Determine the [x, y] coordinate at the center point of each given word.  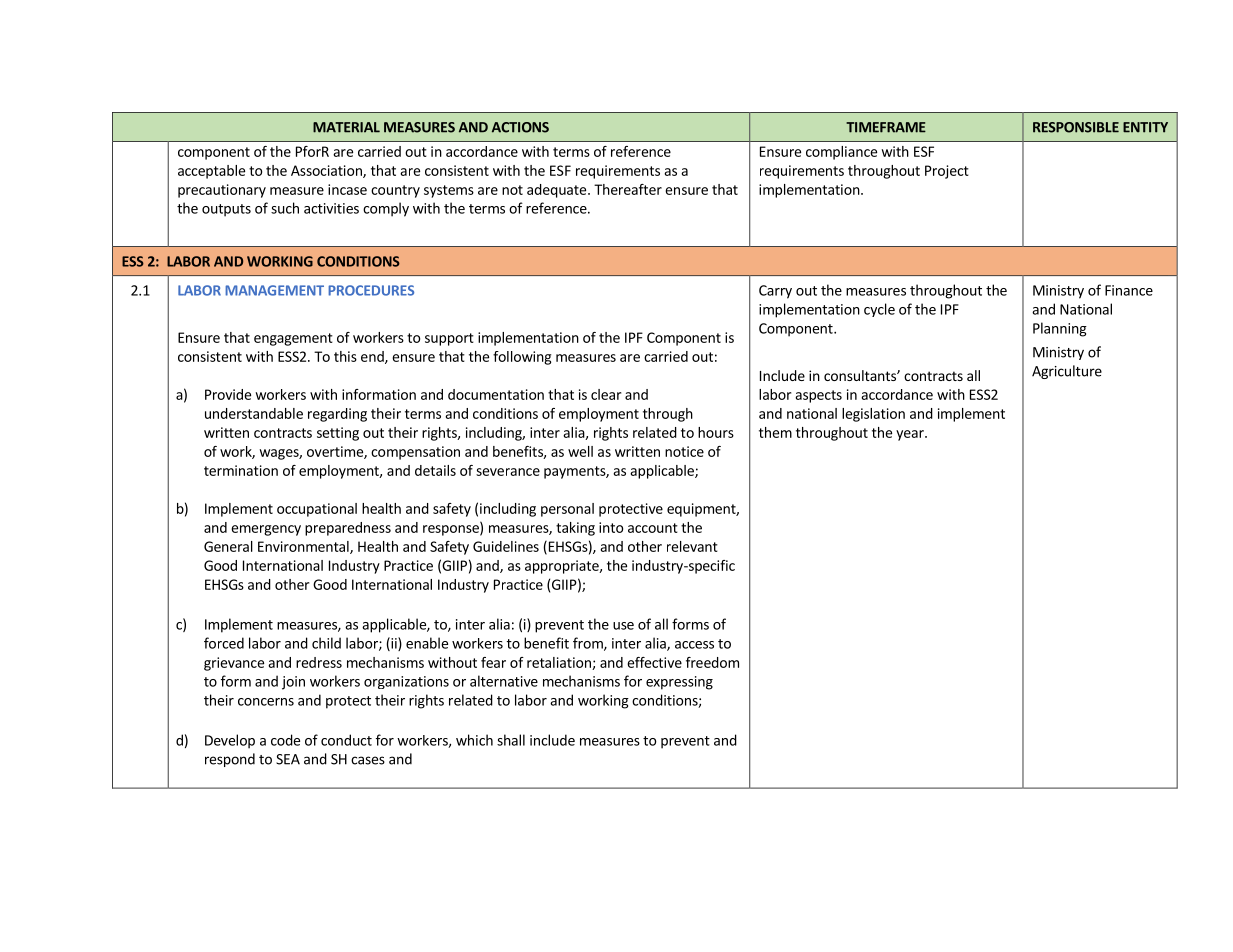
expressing [679, 683]
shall [511, 740]
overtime [336, 452]
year [911, 435]
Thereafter [628, 189]
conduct [346, 740]
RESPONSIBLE [1076, 127]
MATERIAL [346, 127]
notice [684, 451]
